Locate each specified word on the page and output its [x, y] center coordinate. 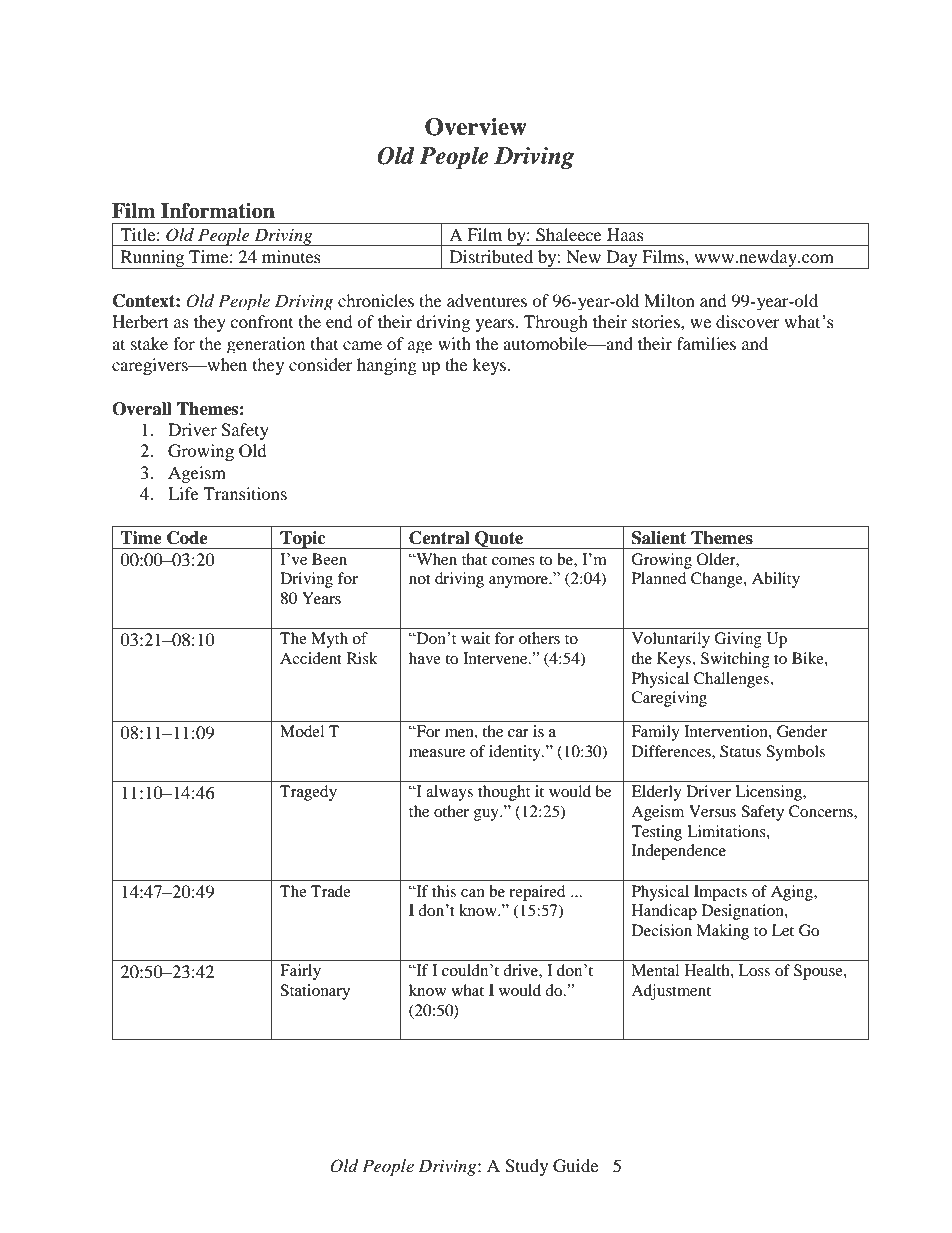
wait [475, 638]
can [473, 893]
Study [526, 1167]
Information [218, 211]
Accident [311, 658]
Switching [735, 660]
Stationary [315, 992]
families [706, 343]
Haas [625, 234]
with [454, 343]
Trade [331, 891]
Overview [476, 127]
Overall [142, 409]
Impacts [720, 893]
